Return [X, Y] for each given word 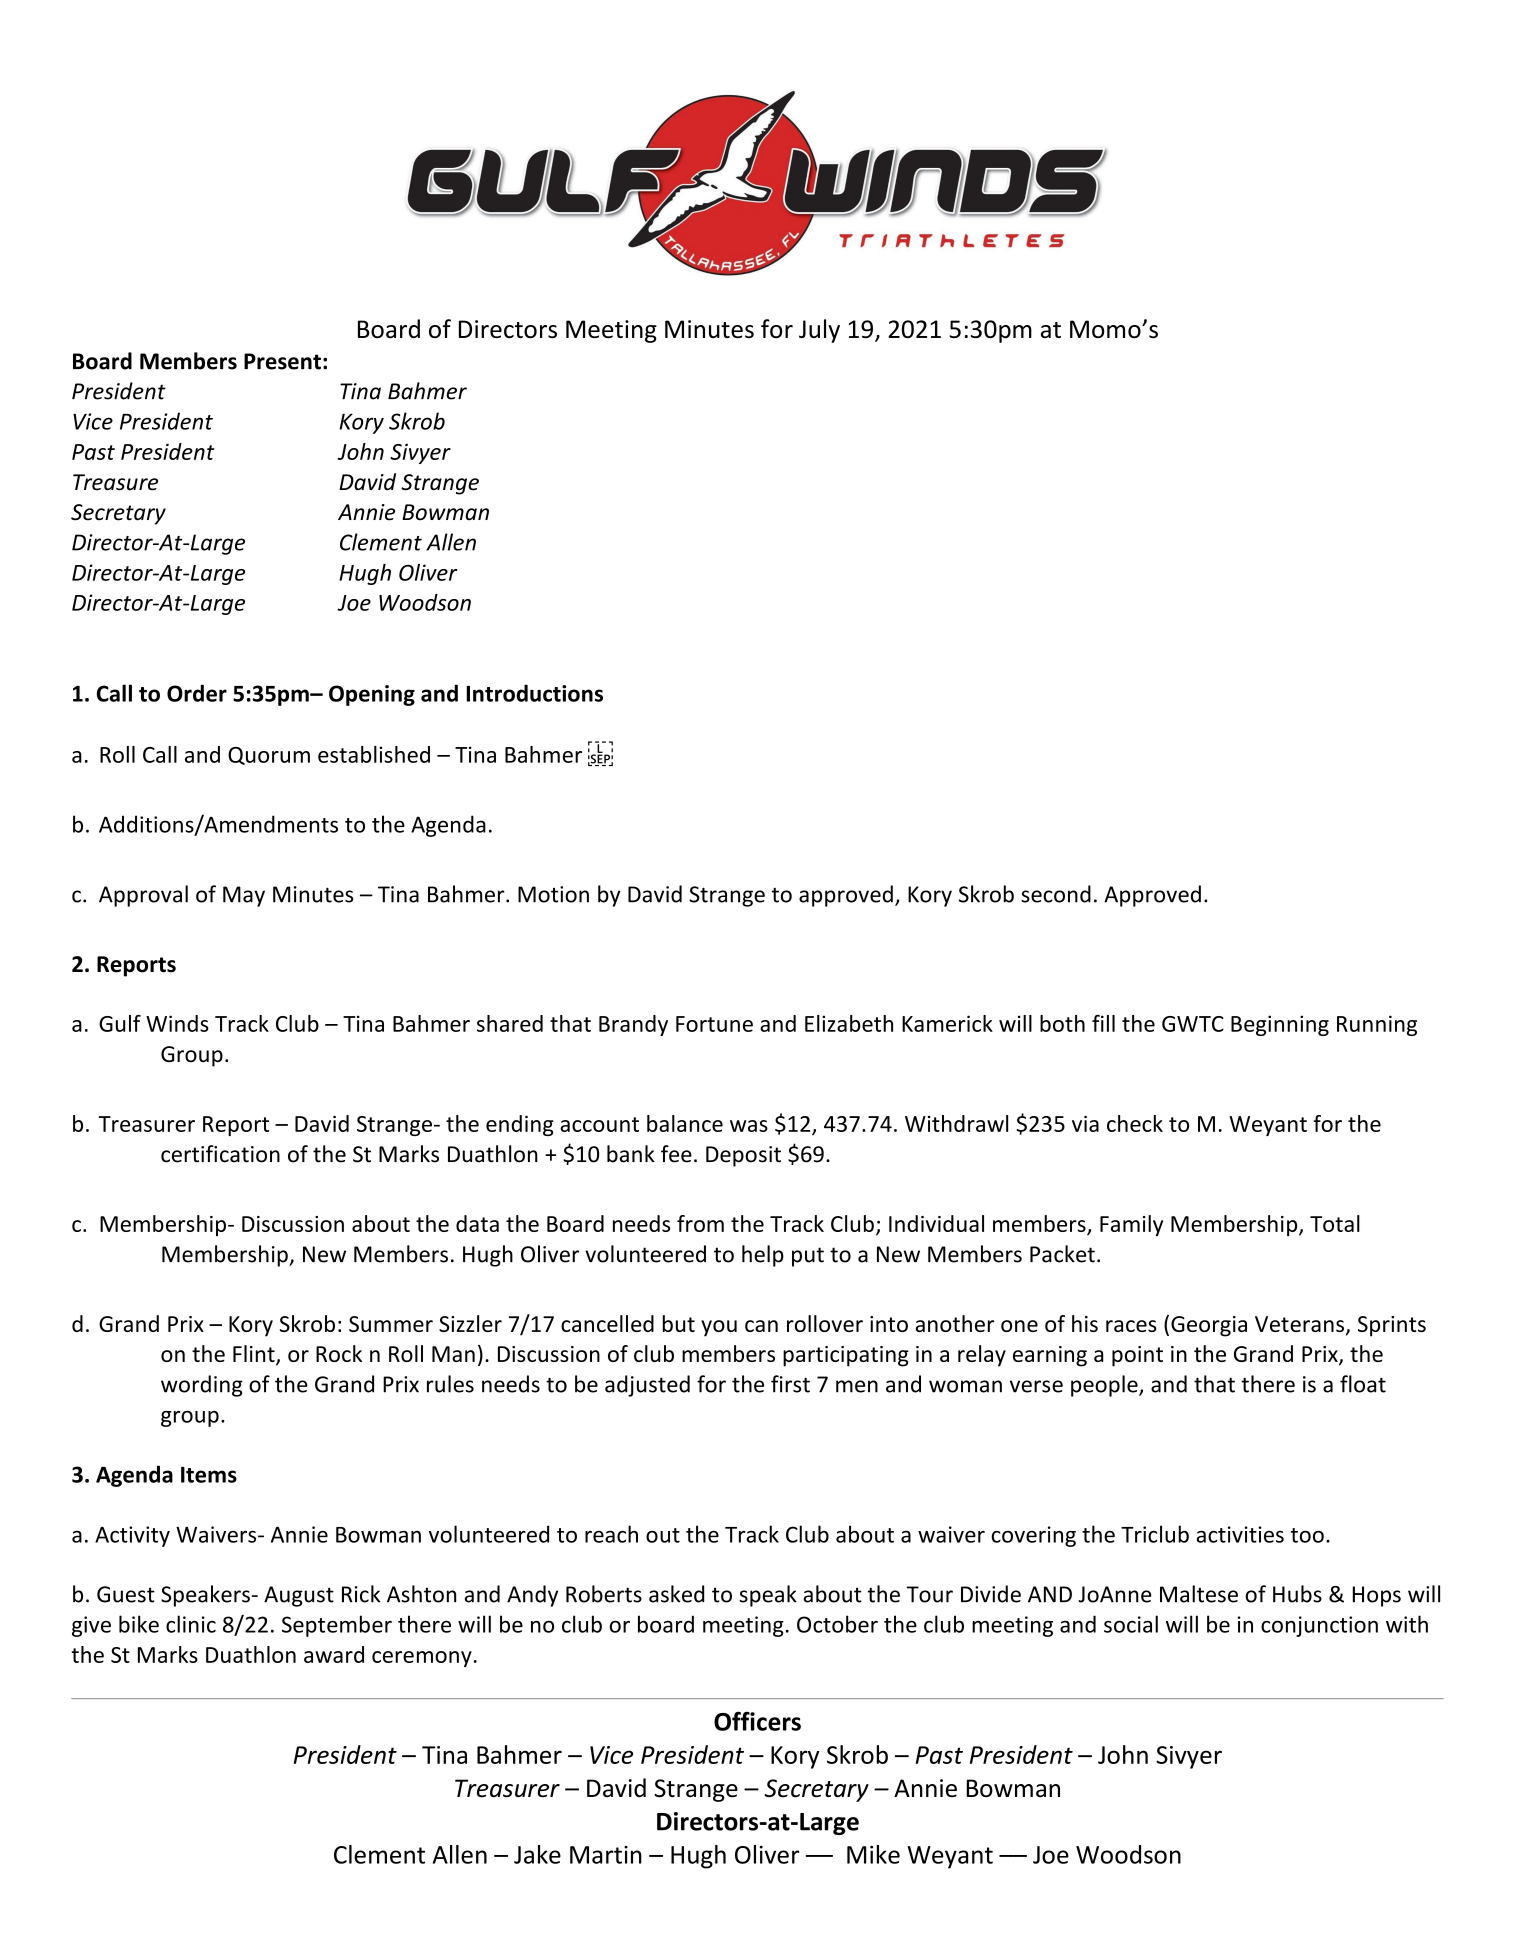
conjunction [1319, 1626]
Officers [757, 1721]
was [749, 1126]
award [334, 1654]
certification [220, 1154]
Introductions [534, 693]
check [1135, 1123]
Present [282, 361]
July [819, 331]
